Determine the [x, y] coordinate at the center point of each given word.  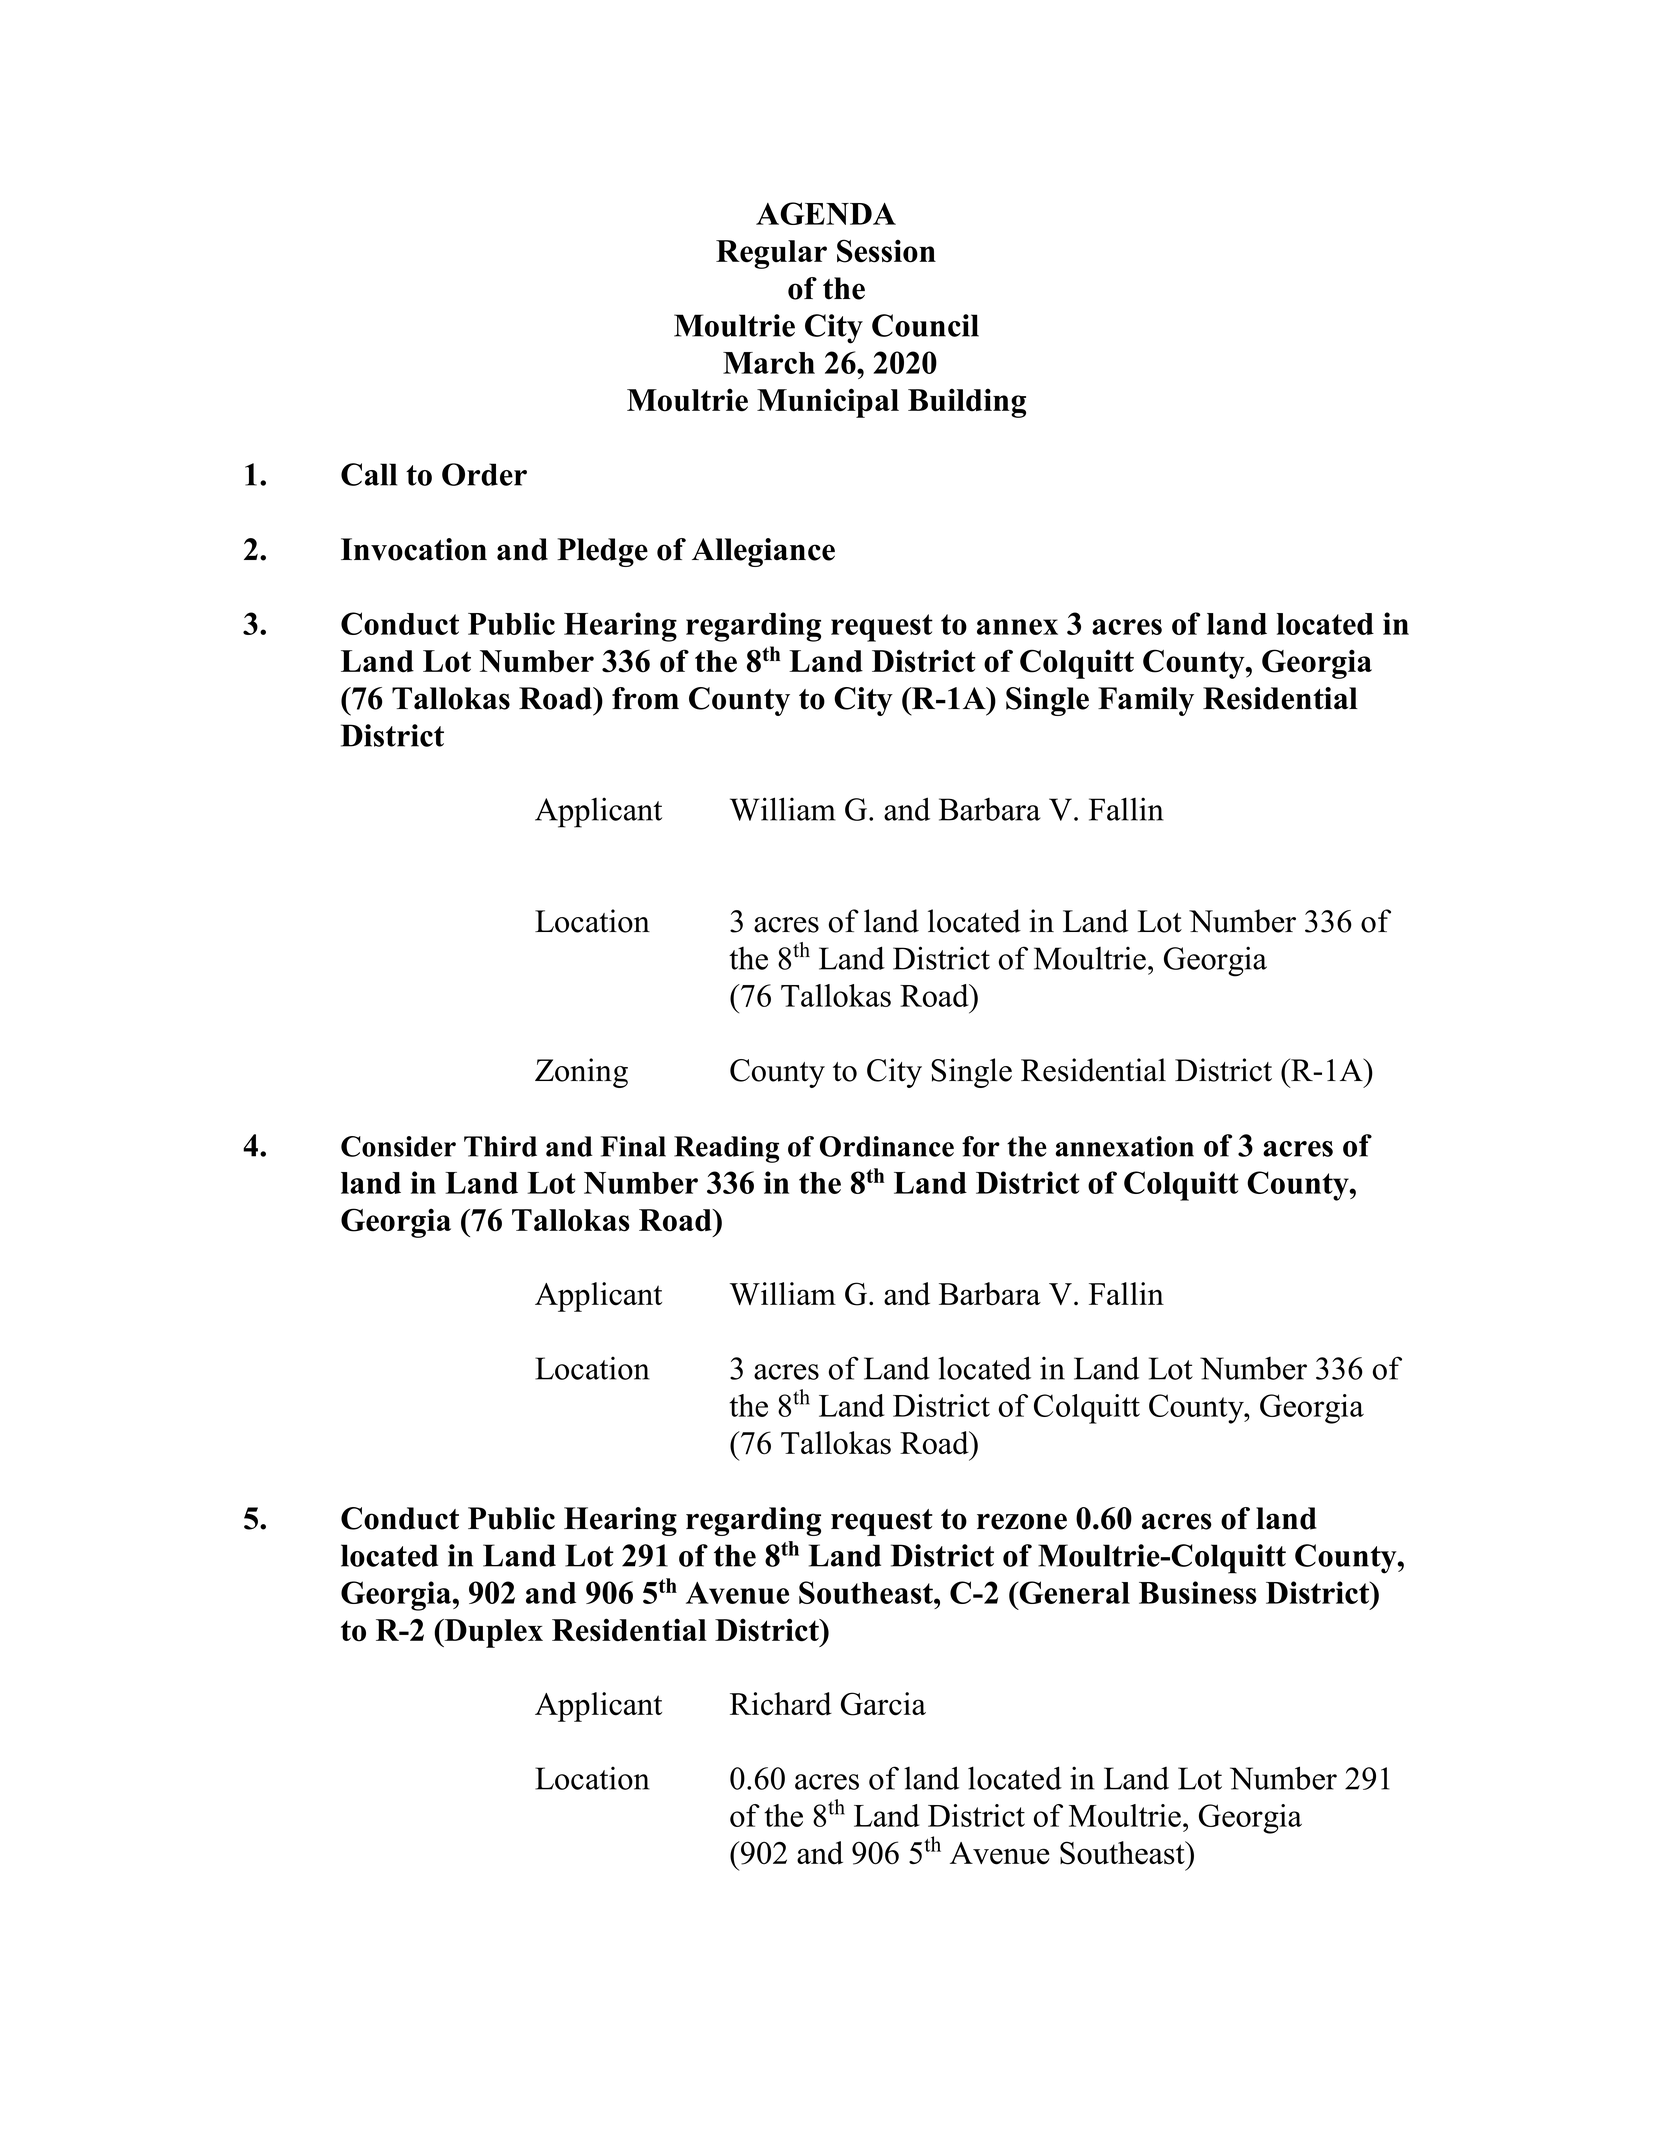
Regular [771, 254]
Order [484, 474]
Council [925, 325]
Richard [781, 1704]
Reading [726, 1149]
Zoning [581, 1073]
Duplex [492, 1633]
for [981, 1146]
